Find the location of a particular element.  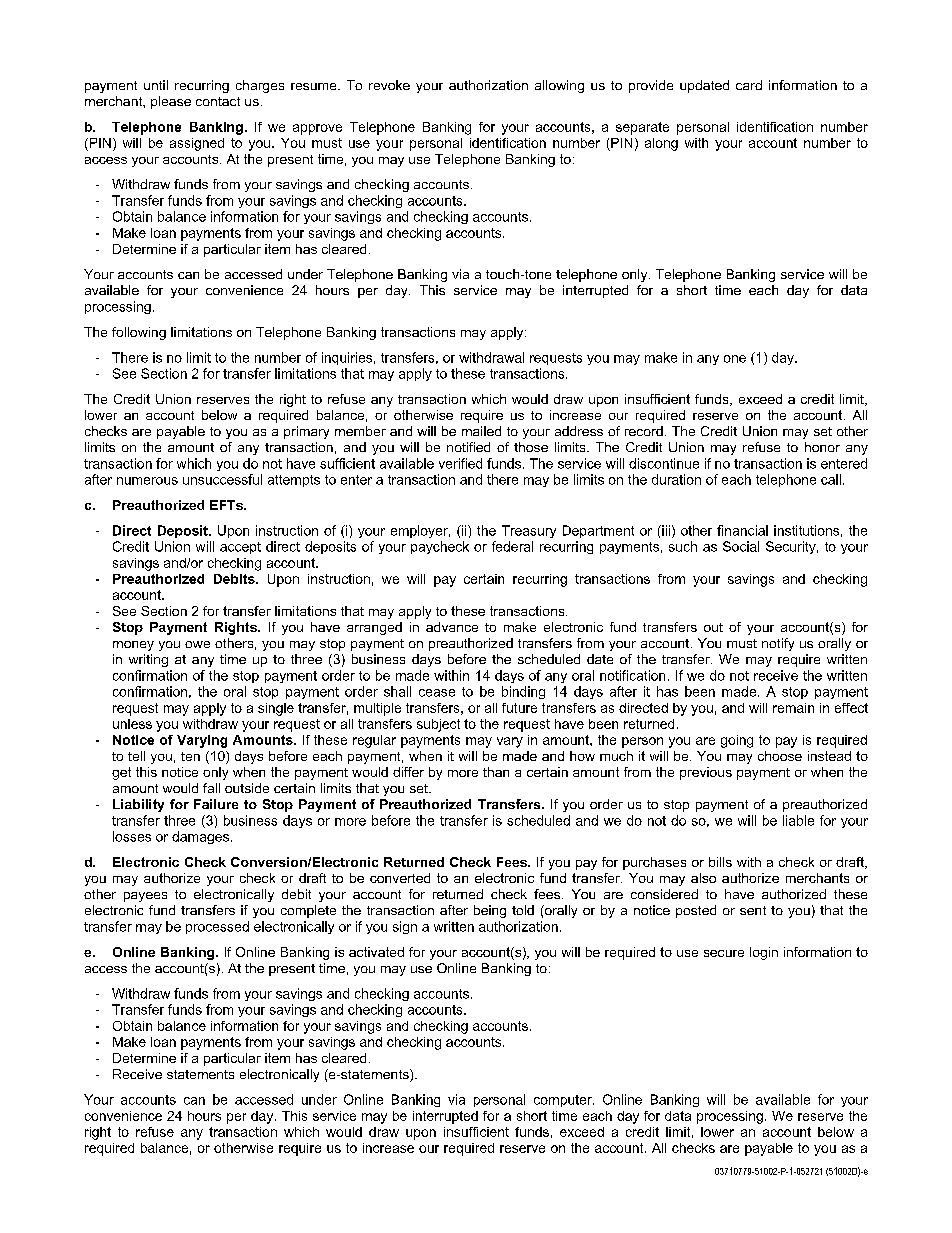

contact is located at coordinates (218, 101).
